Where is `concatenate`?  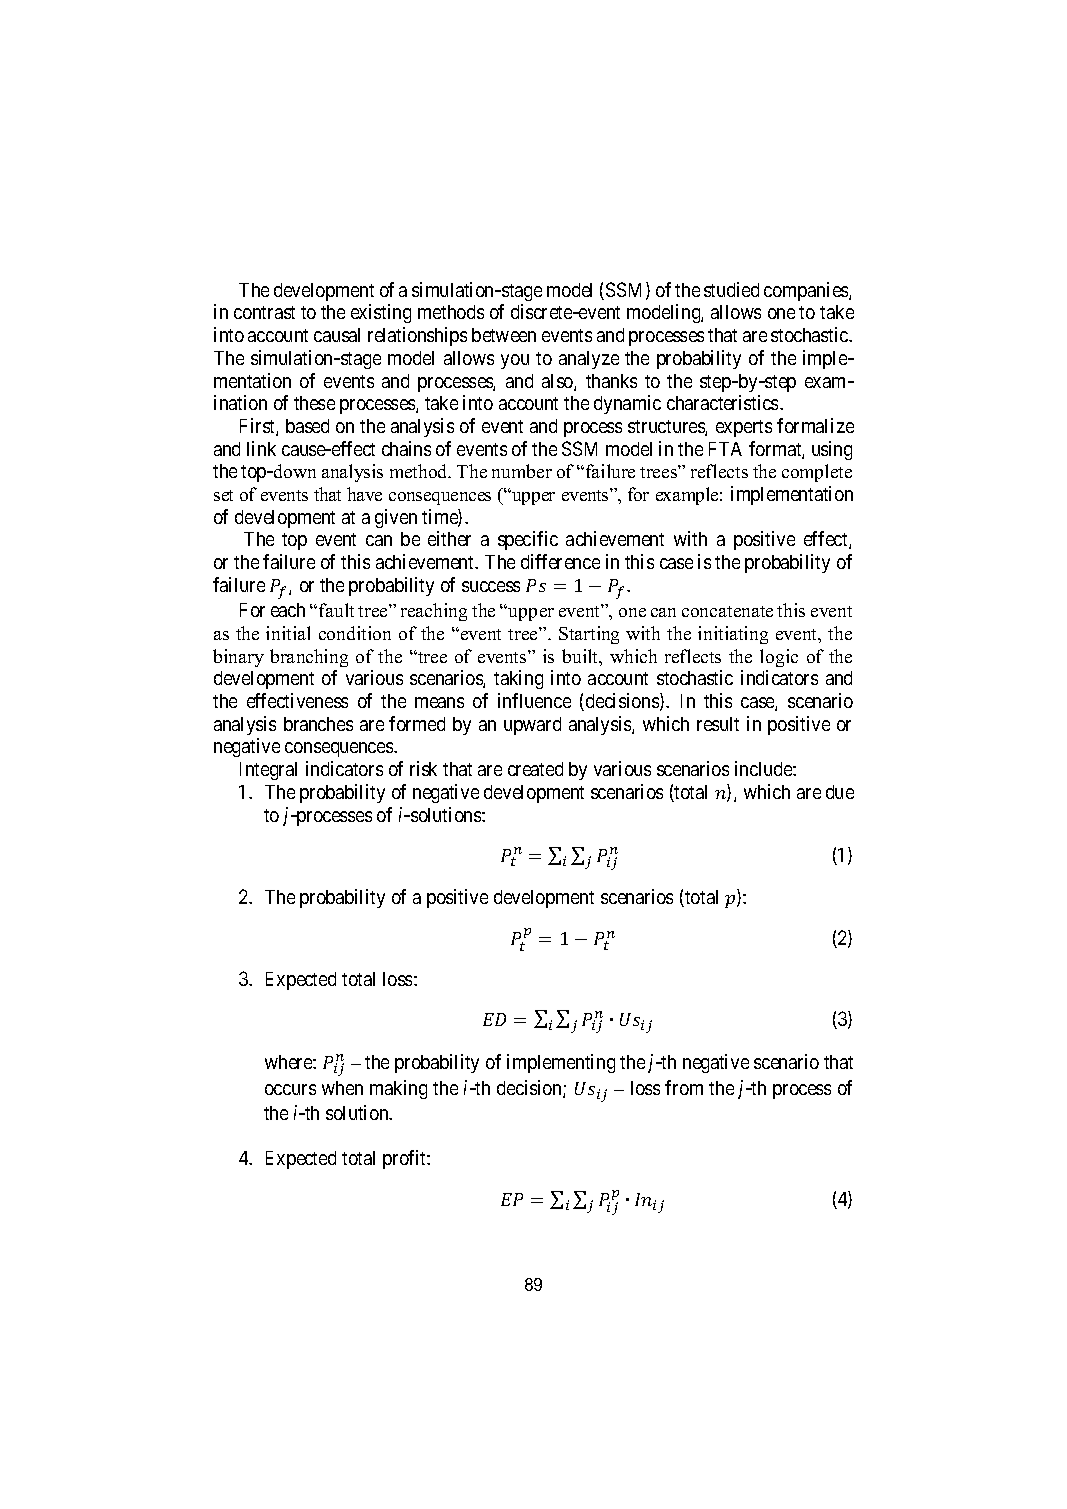
concatenate is located at coordinates (727, 611).
